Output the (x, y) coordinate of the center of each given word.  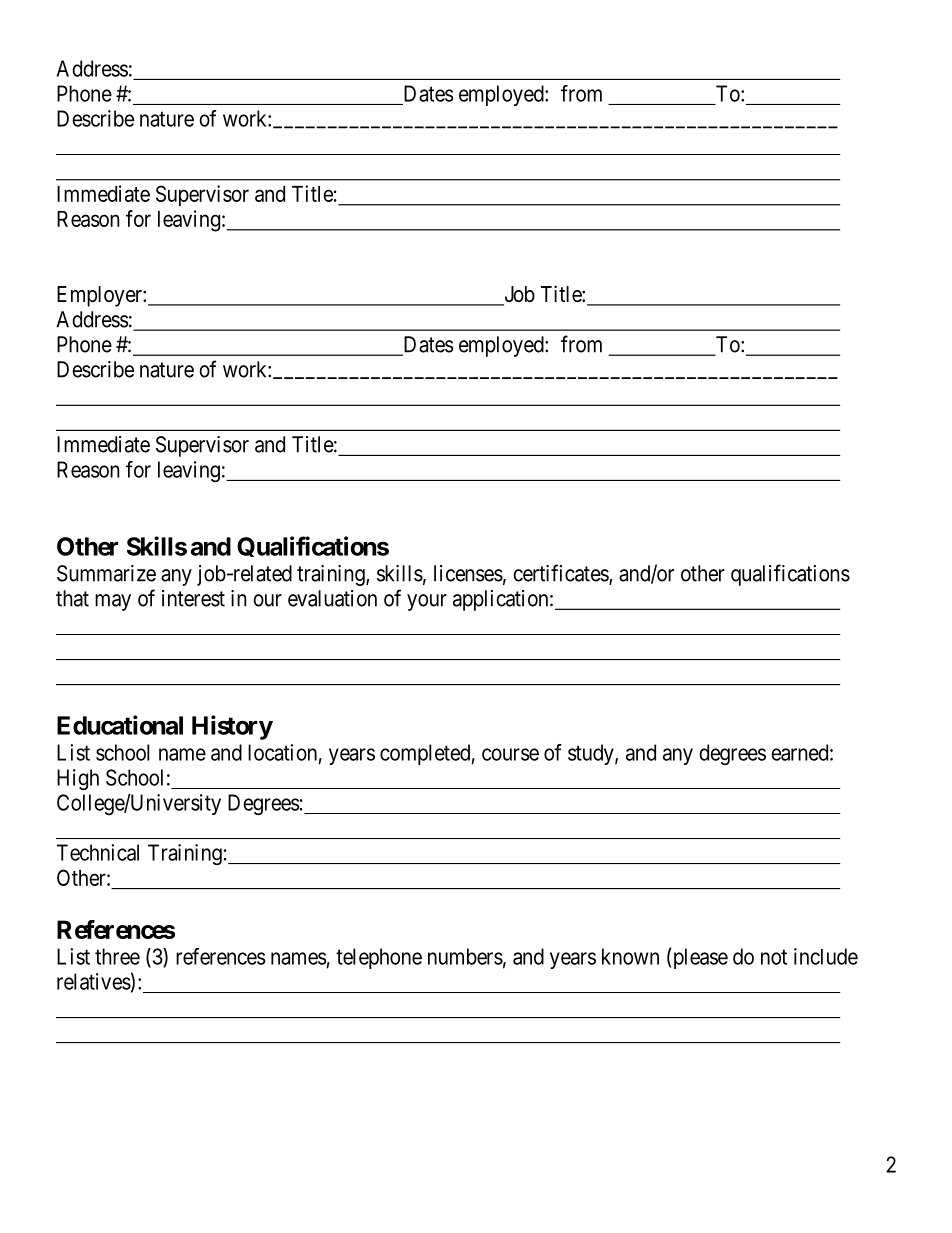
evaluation (332, 598)
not (774, 957)
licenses (468, 573)
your (427, 602)
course (510, 754)
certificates (561, 574)
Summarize (106, 573)
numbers (465, 956)
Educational (120, 725)
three (117, 956)
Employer (100, 296)
